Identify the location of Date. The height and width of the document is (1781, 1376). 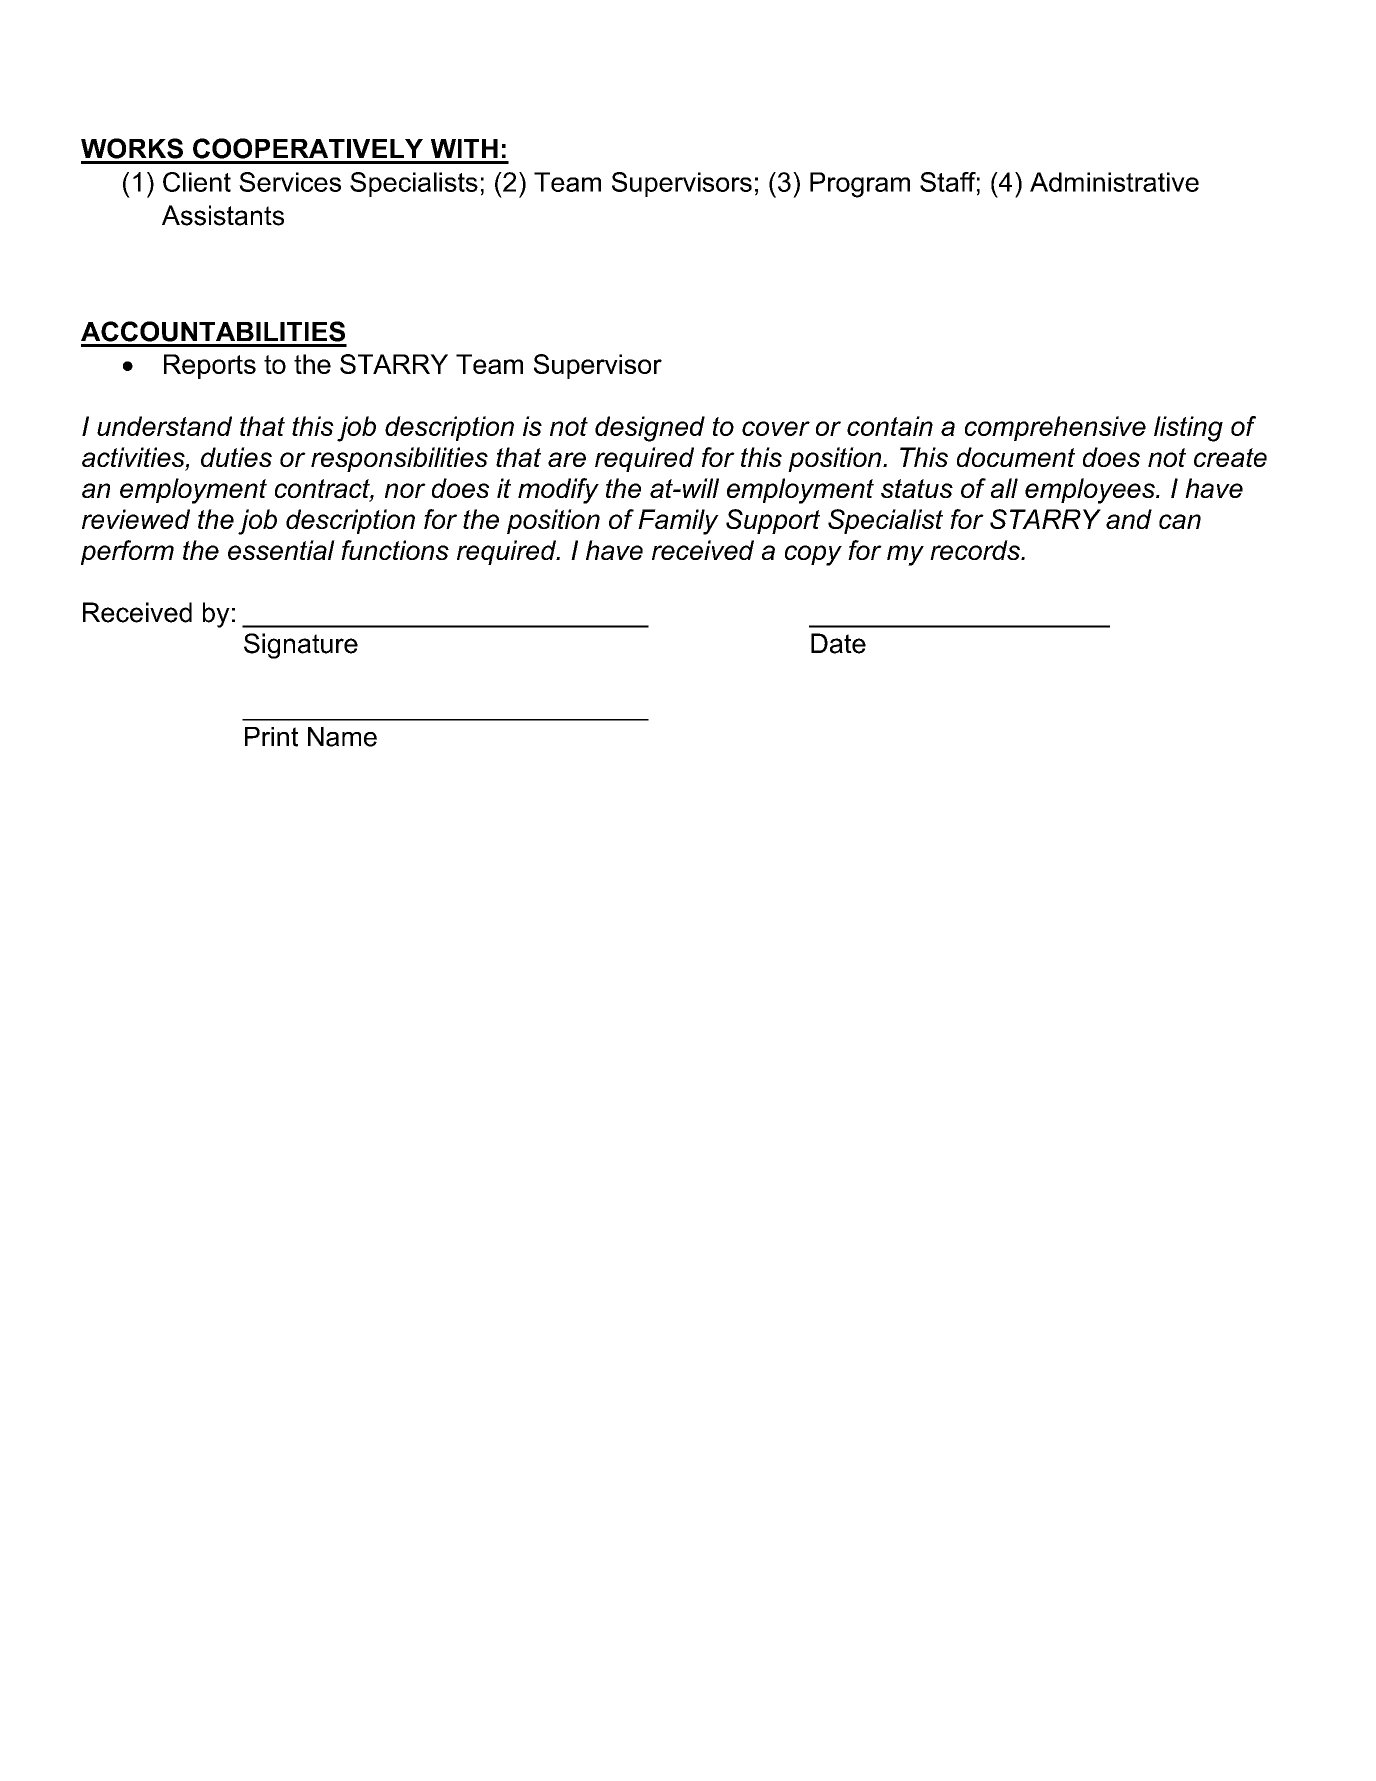
(838, 643).
